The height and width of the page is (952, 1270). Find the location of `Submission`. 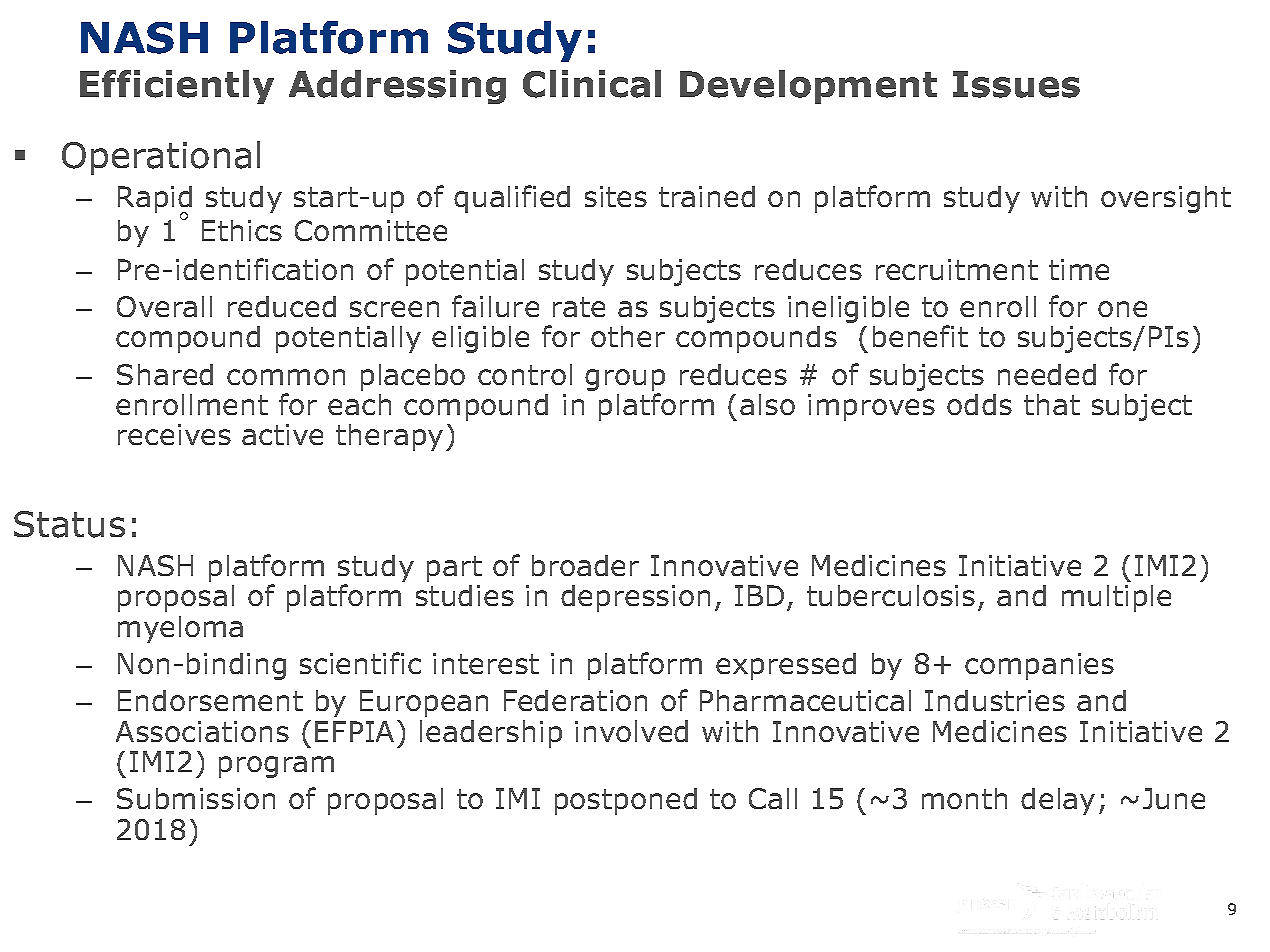

Submission is located at coordinates (196, 798).
